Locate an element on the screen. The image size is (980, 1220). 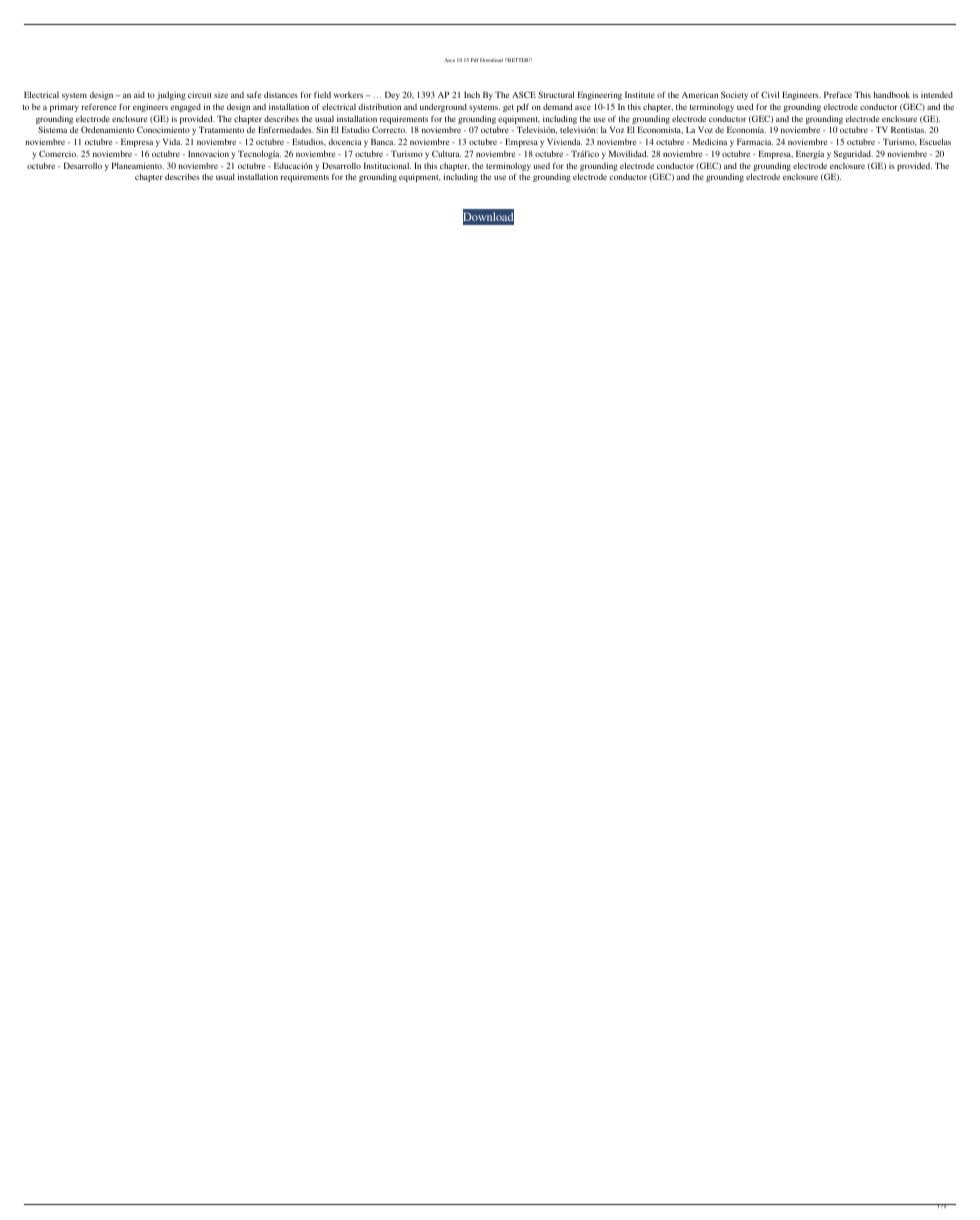
Preface is located at coordinates (838, 94).
